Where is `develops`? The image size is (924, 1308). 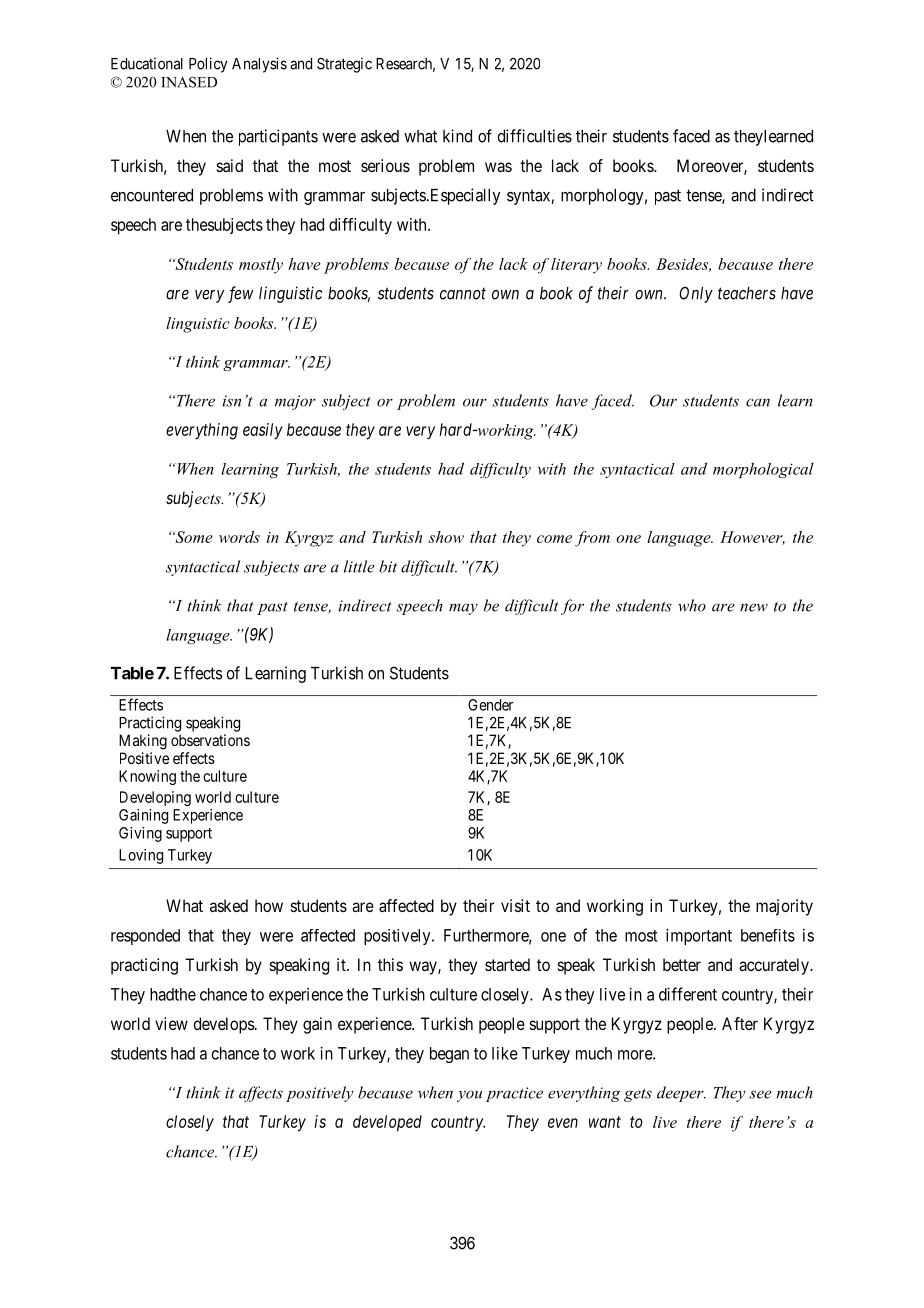
develops is located at coordinates (223, 1025).
